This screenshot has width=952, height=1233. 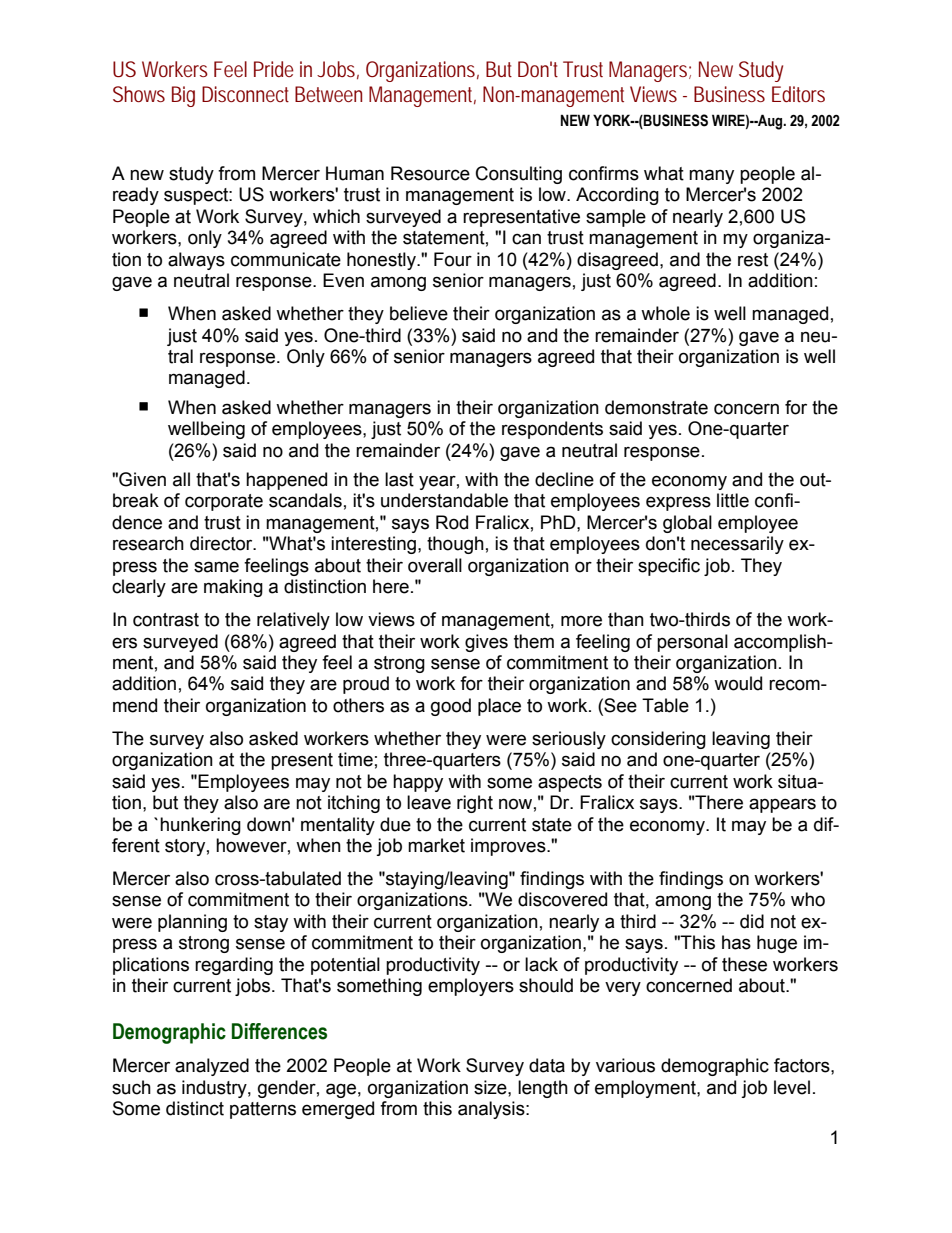 I want to click on demonstrate, so click(x=656, y=407).
